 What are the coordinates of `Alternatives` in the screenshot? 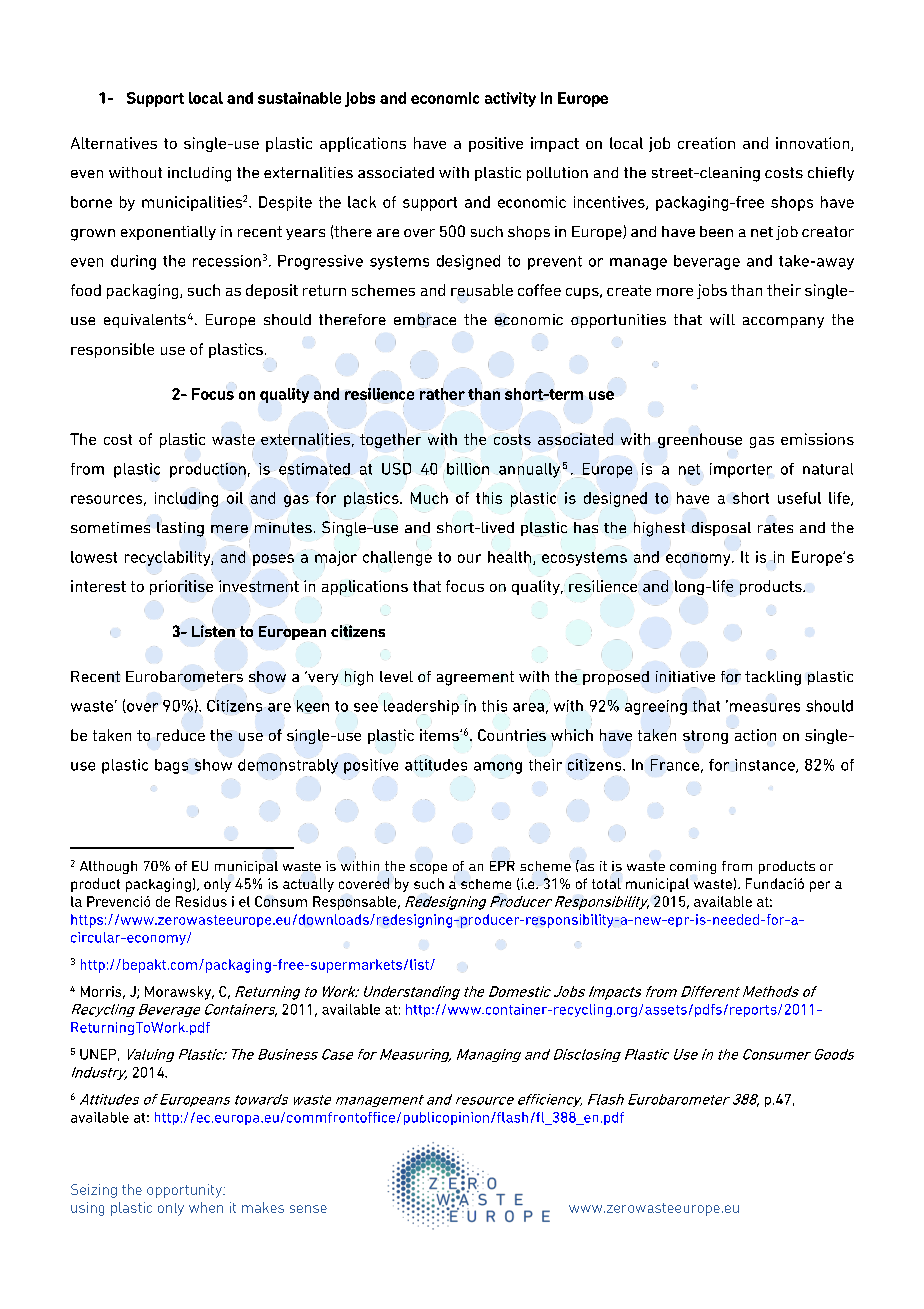 It's located at (114, 143).
